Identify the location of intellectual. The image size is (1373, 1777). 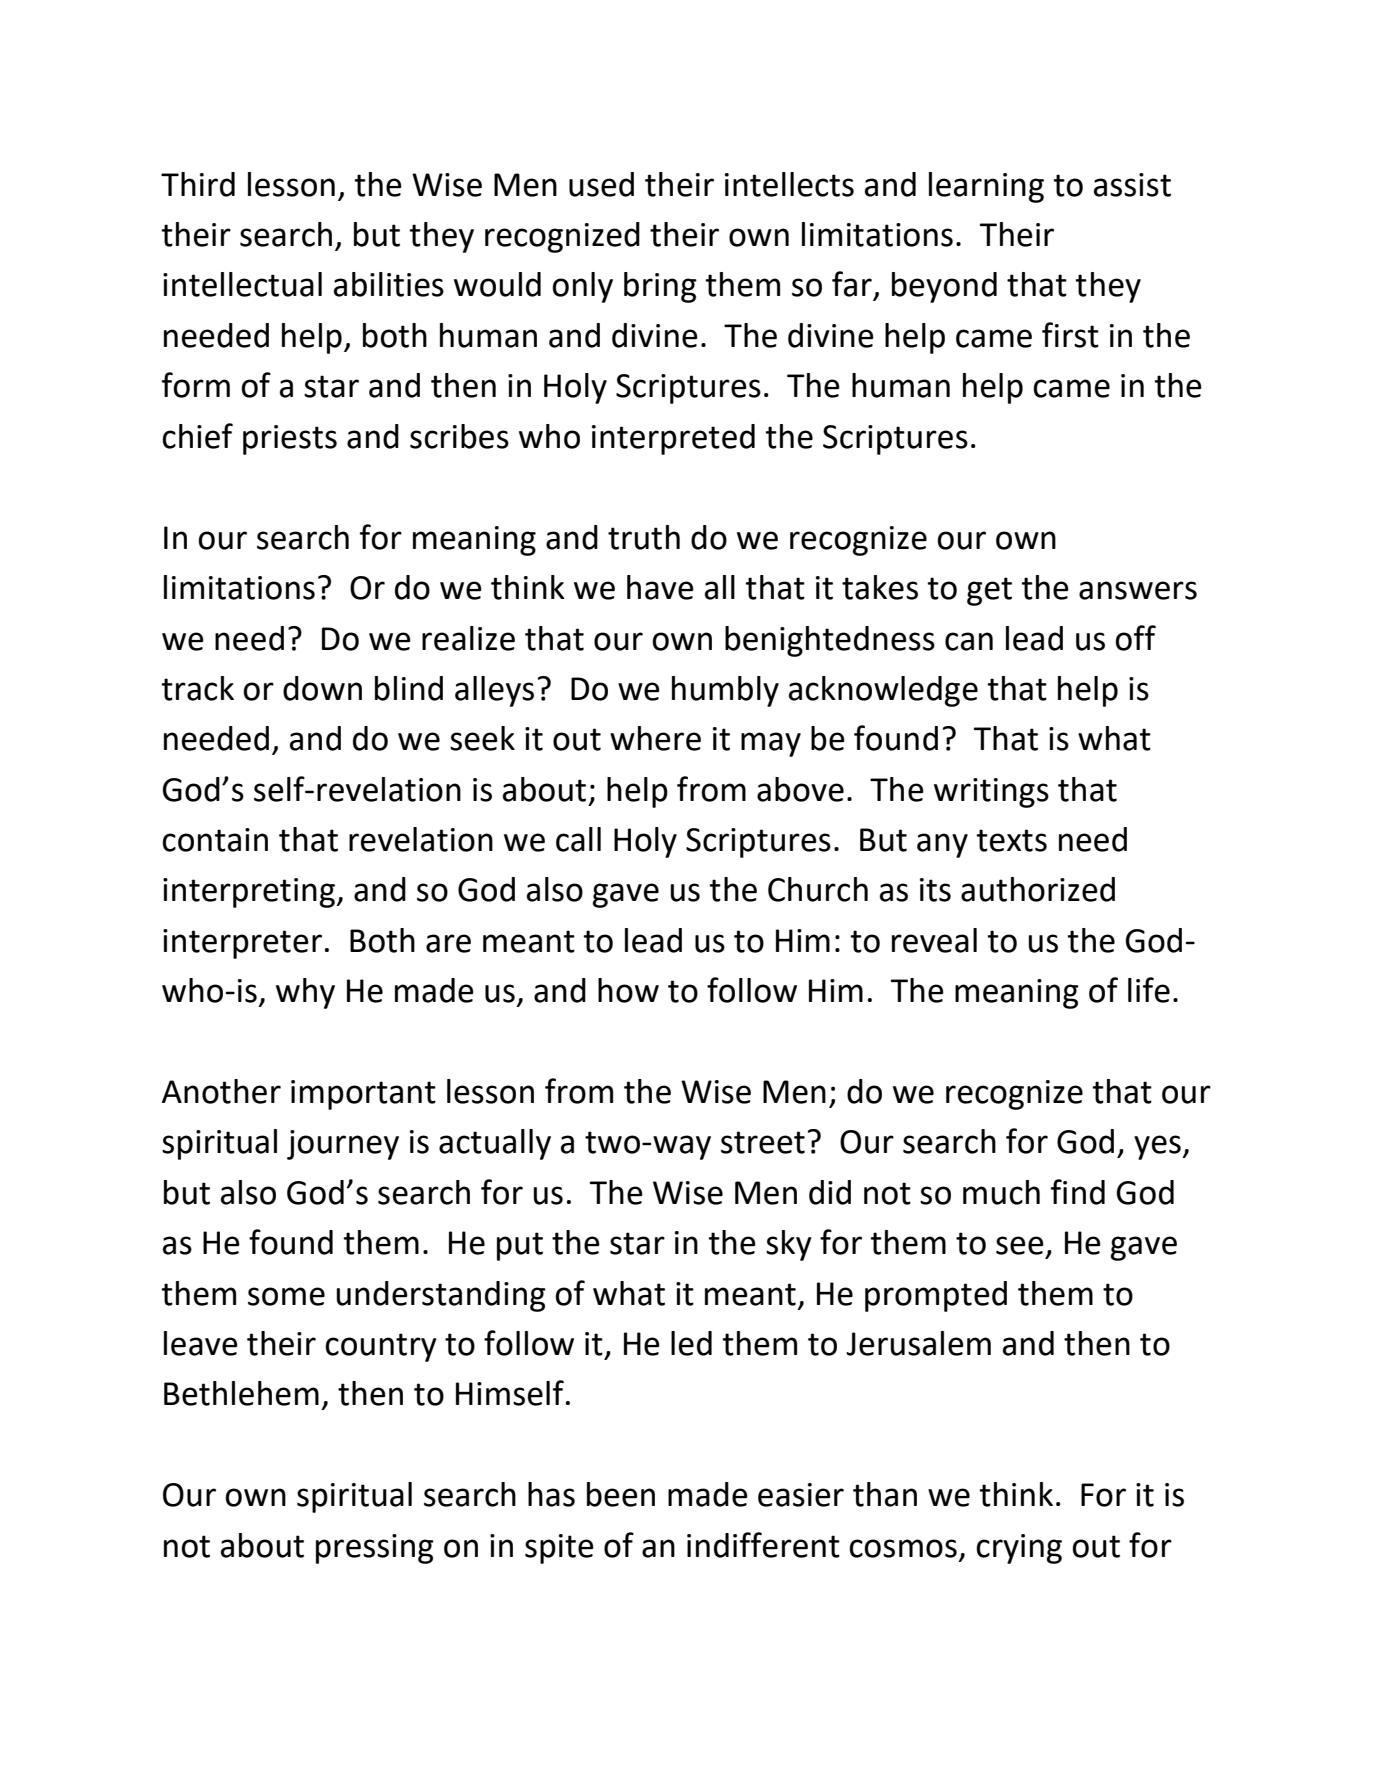
(242, 284).
